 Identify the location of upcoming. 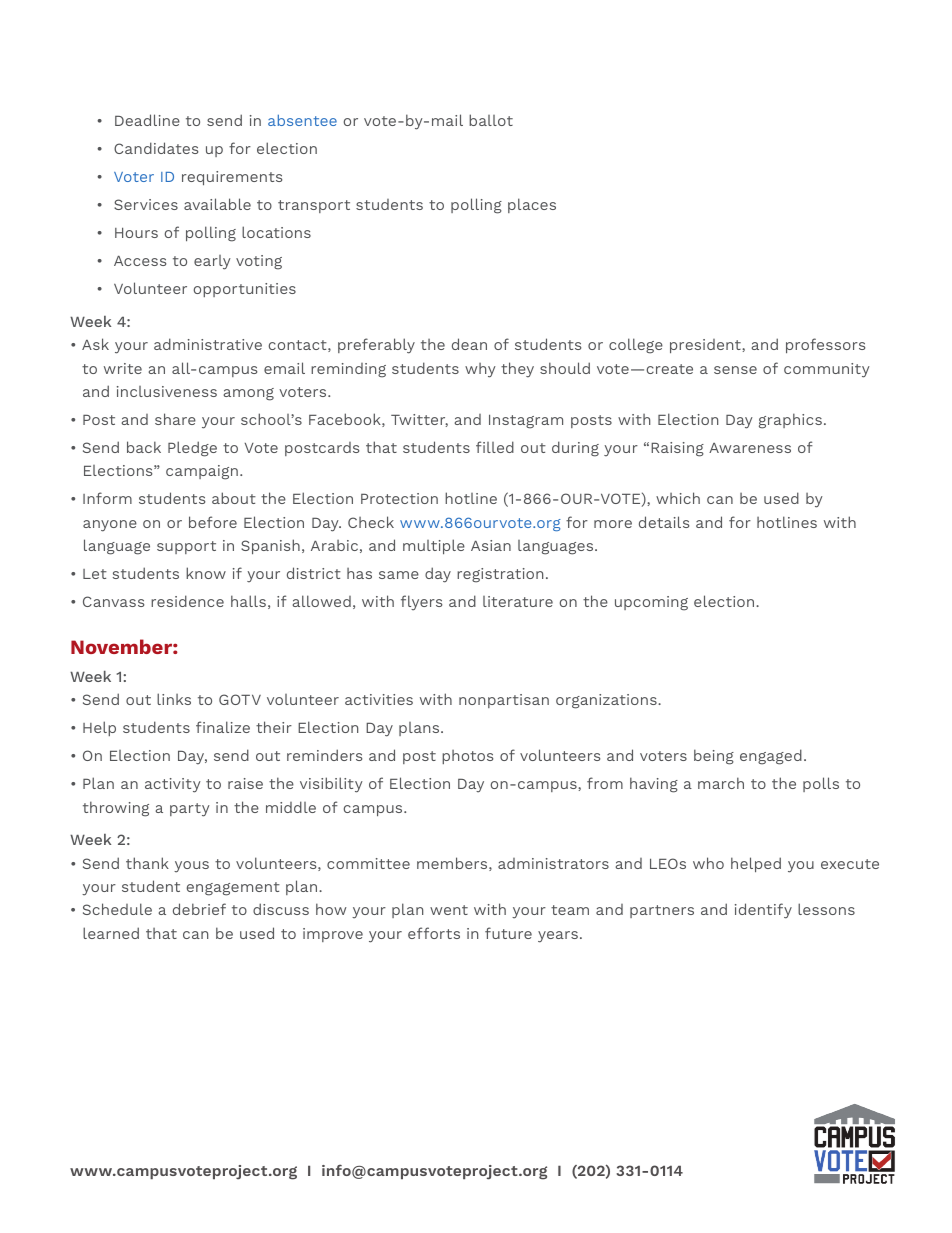
(651, 603).
